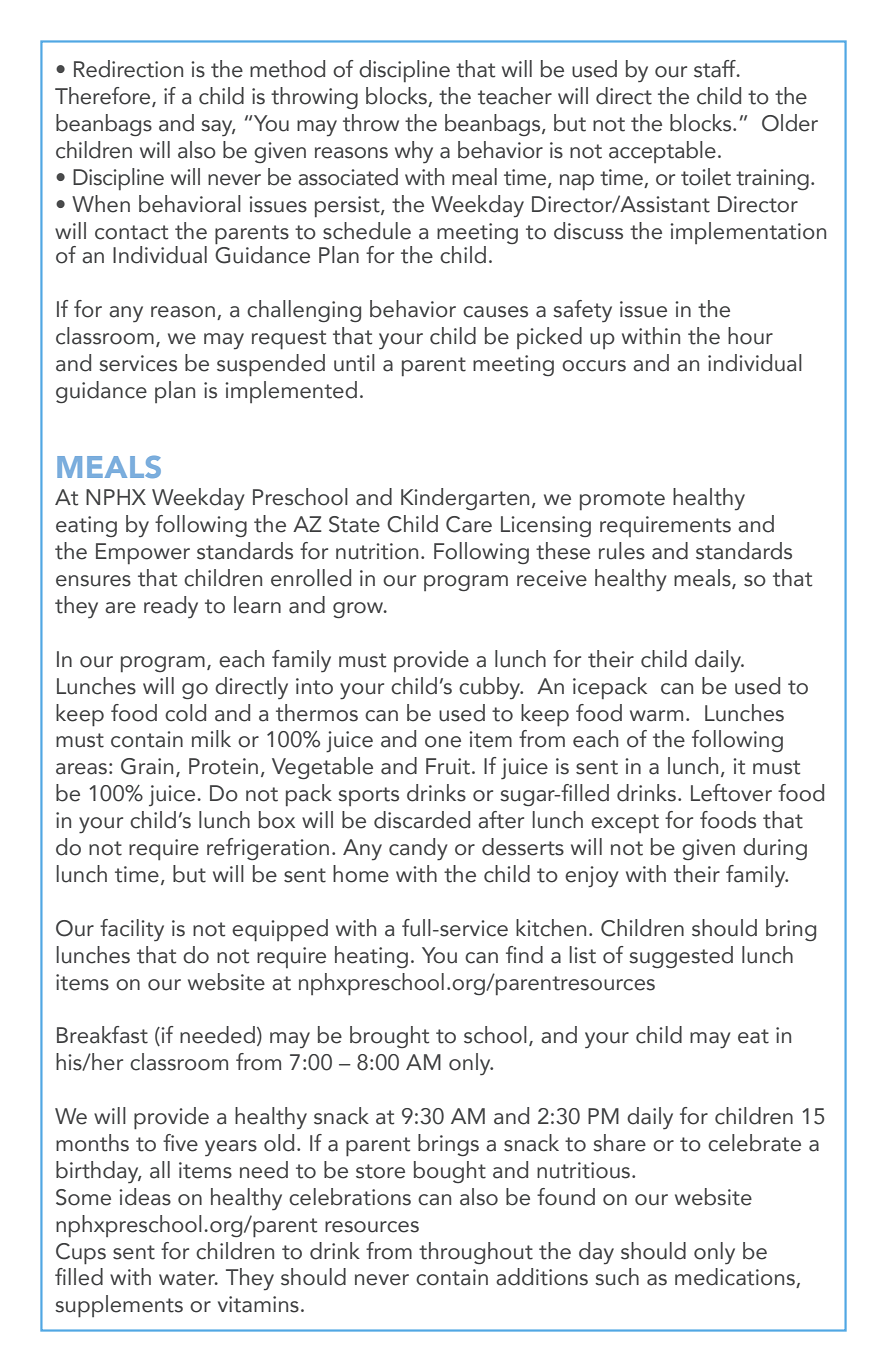  Describe the element at coordinates (491, 688) in the page. I see `cubby` at that location.
